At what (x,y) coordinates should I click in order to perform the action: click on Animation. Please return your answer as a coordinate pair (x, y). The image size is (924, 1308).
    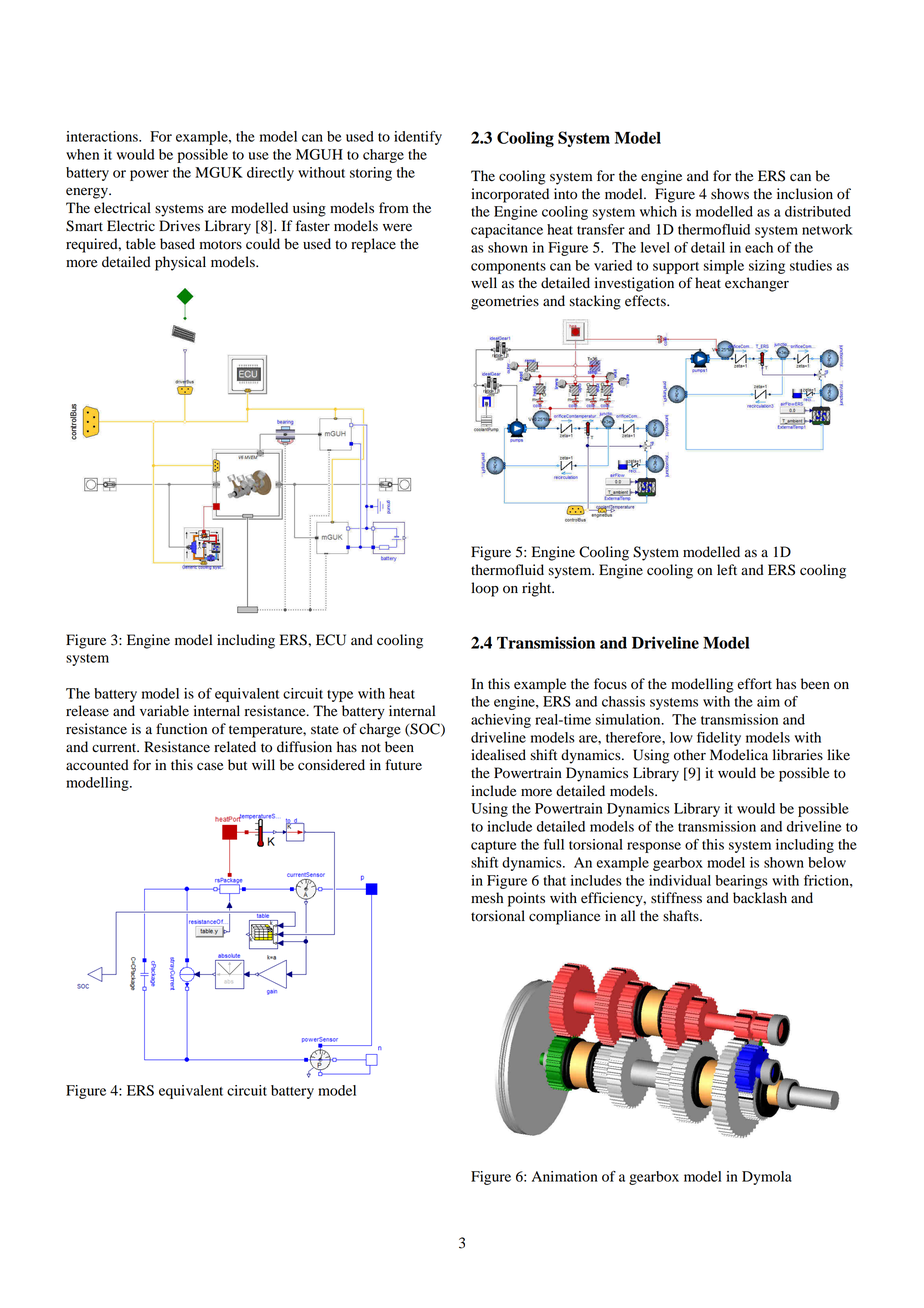
    Looking at the image, I should click on (565, 1176).
